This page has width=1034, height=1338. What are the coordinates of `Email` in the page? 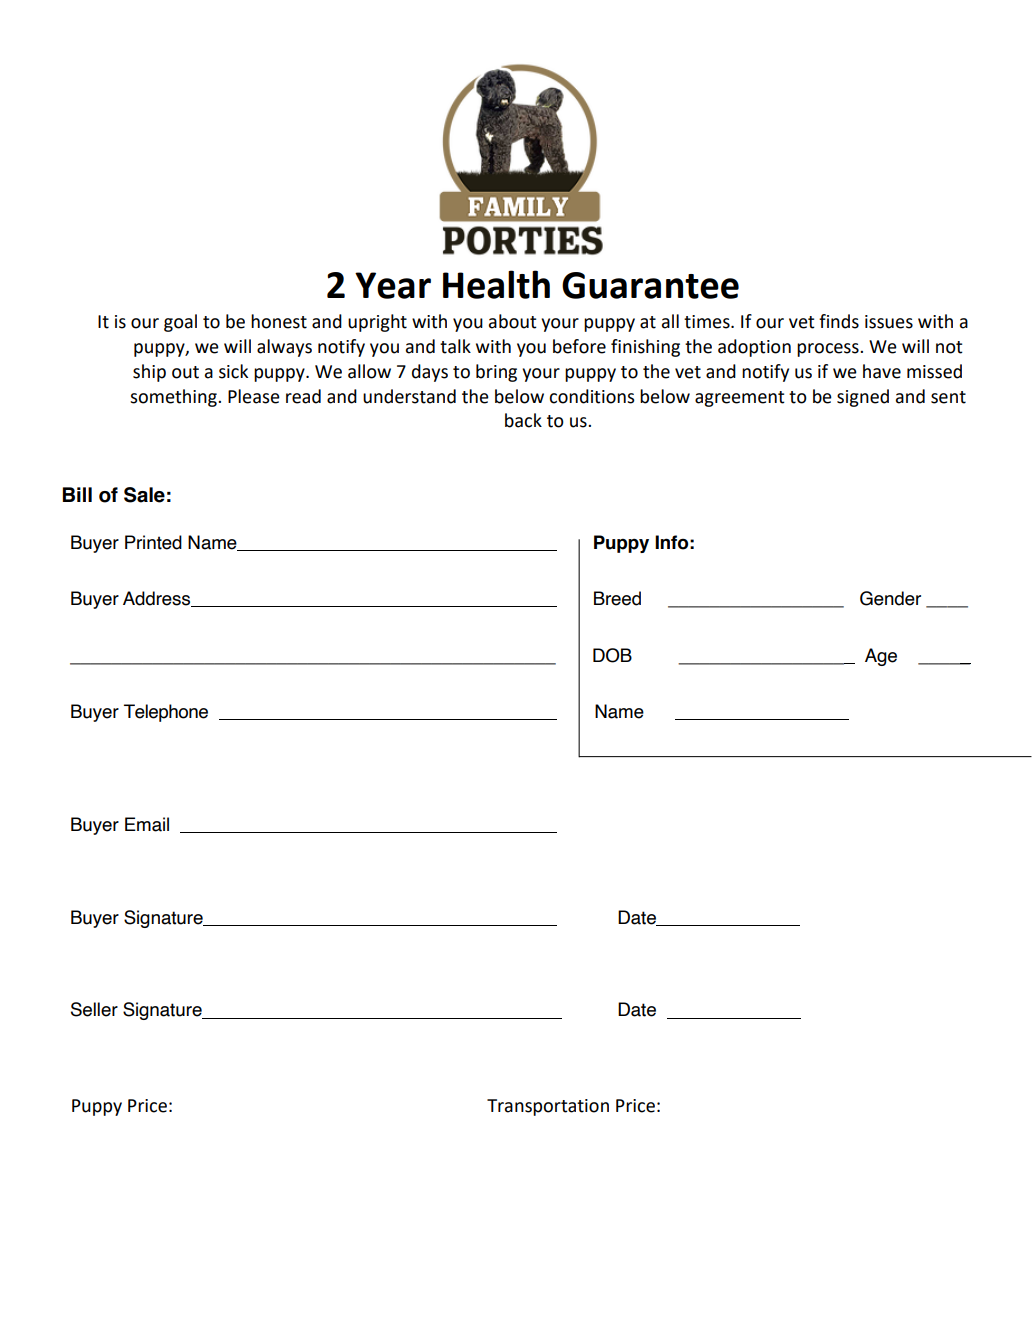 It's located at (147, 824).
